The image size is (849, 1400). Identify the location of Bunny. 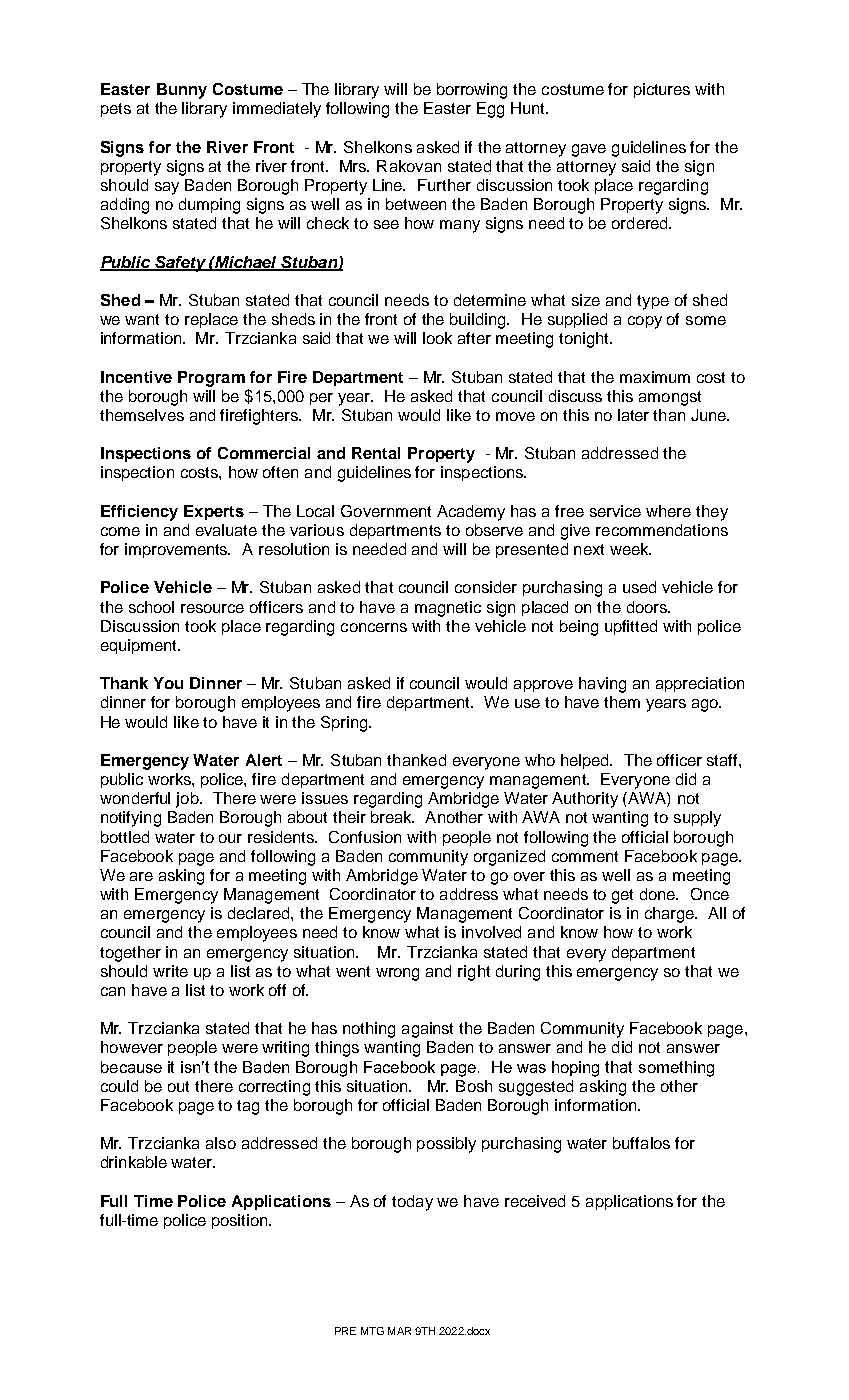
(182, 91).
